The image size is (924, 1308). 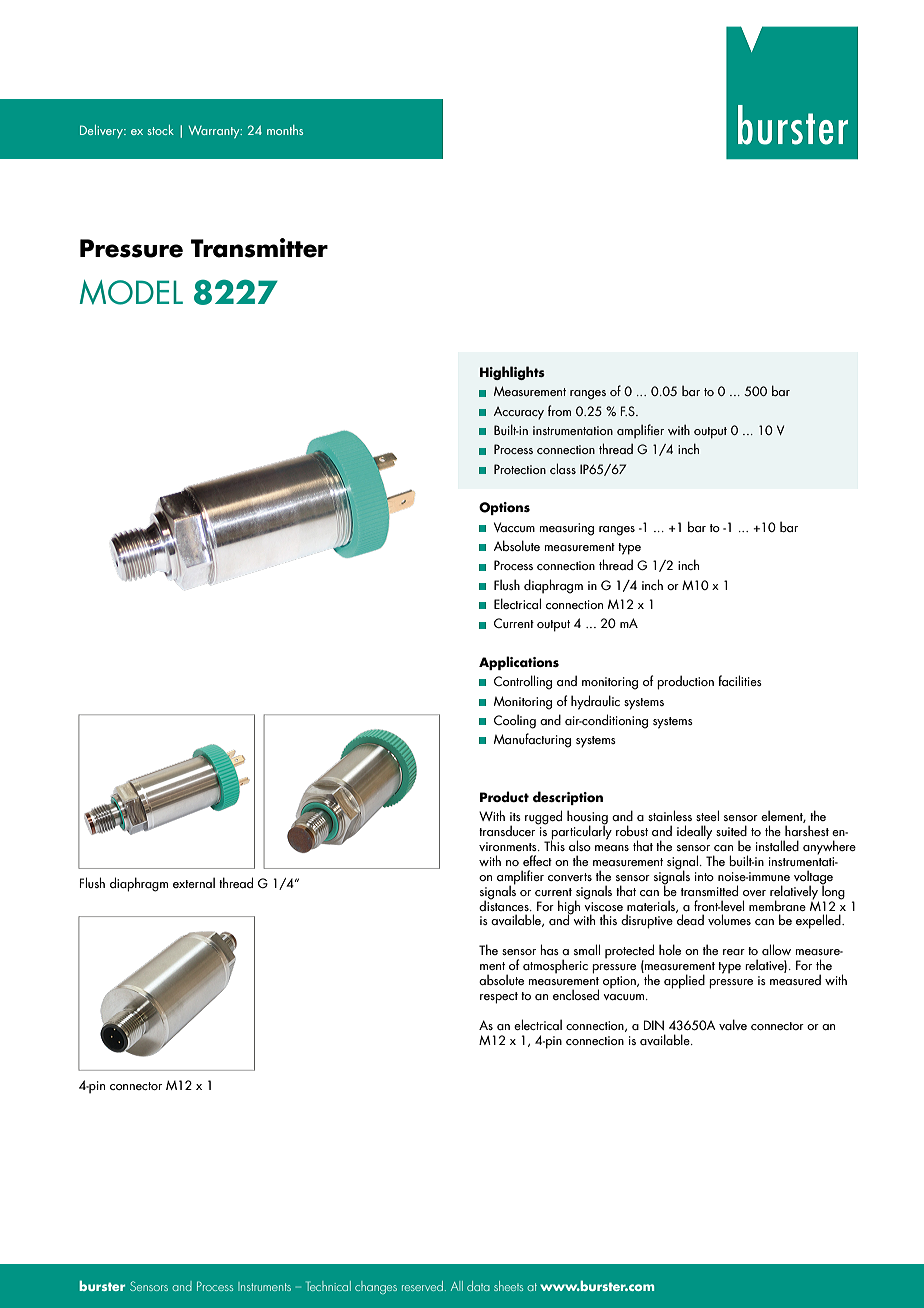 I want to click on data, so click(x=478, y=1286).
